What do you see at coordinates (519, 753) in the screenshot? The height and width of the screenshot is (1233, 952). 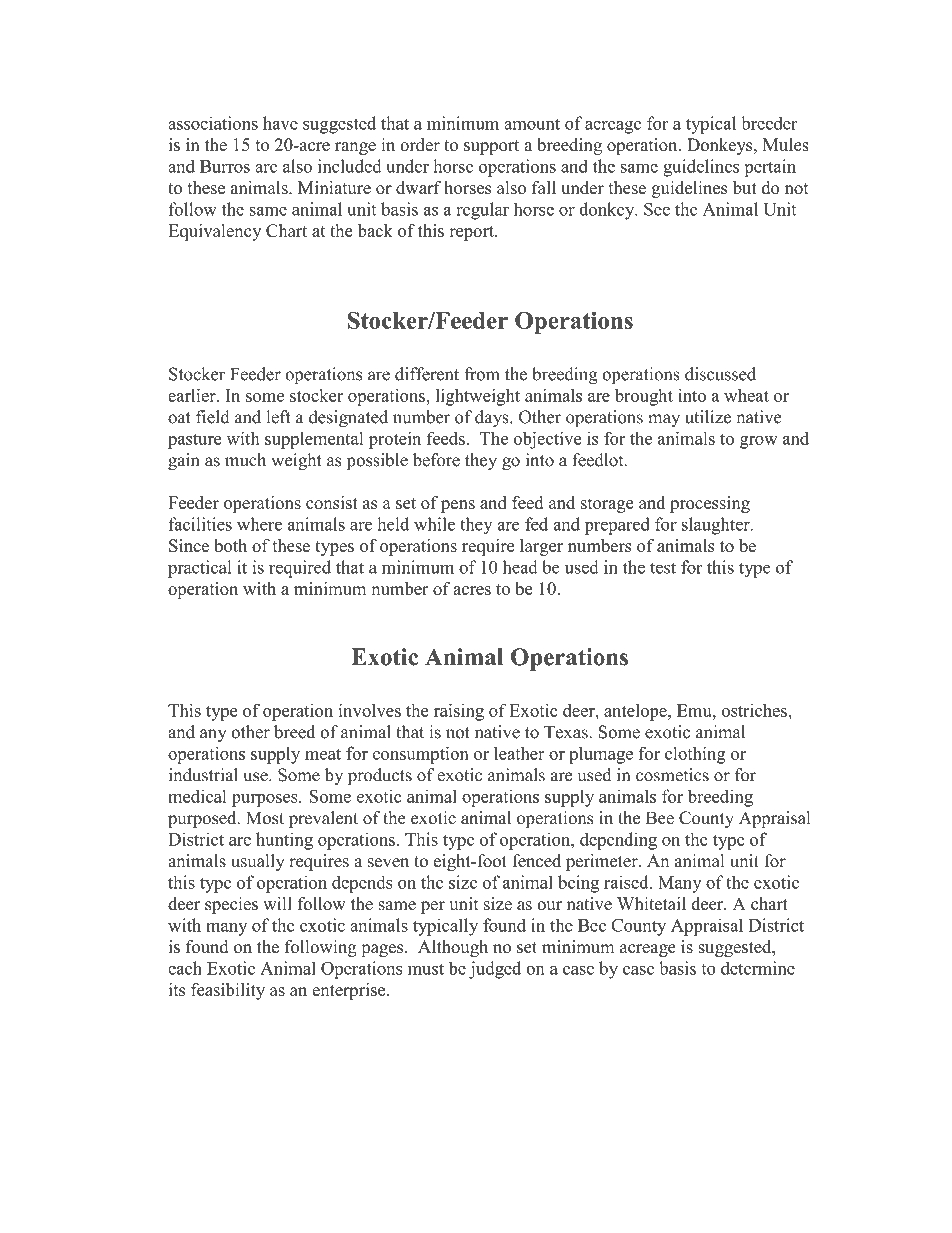 I see `leather` at bounding box center [519, 753].
